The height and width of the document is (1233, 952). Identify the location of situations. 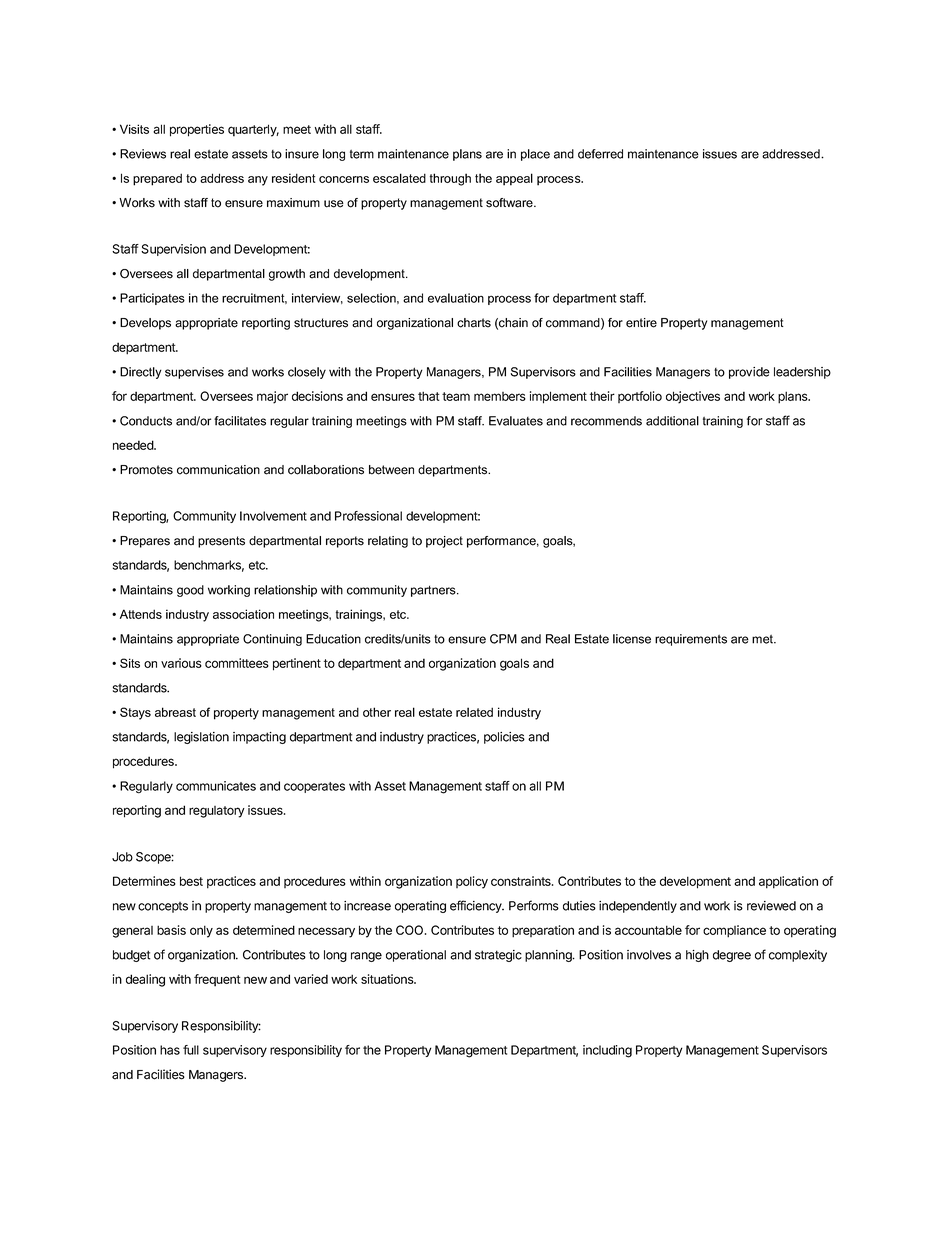
(388, 979).
